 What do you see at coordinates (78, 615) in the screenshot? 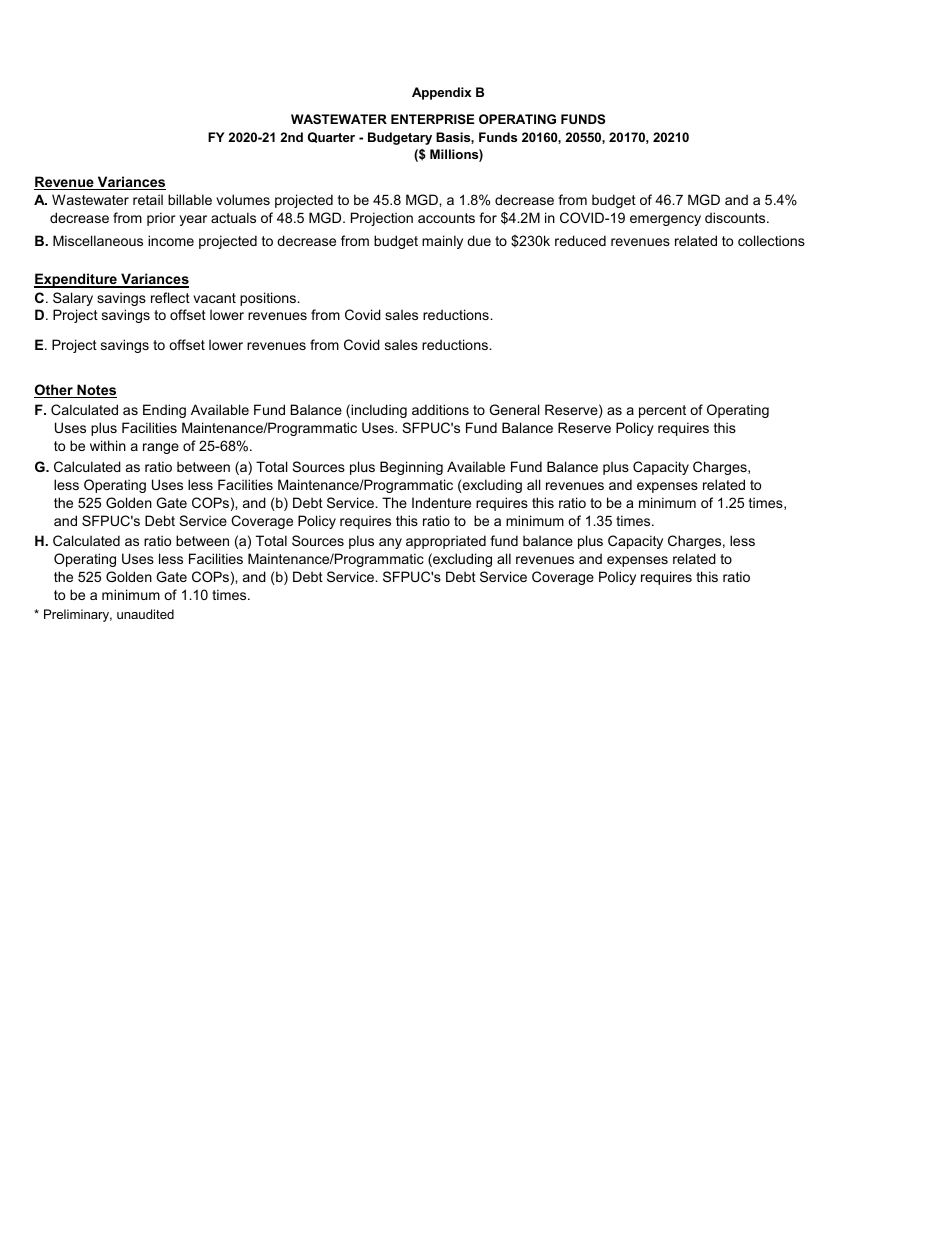
I see `Preliminary` at bounding box center [78, 615].
